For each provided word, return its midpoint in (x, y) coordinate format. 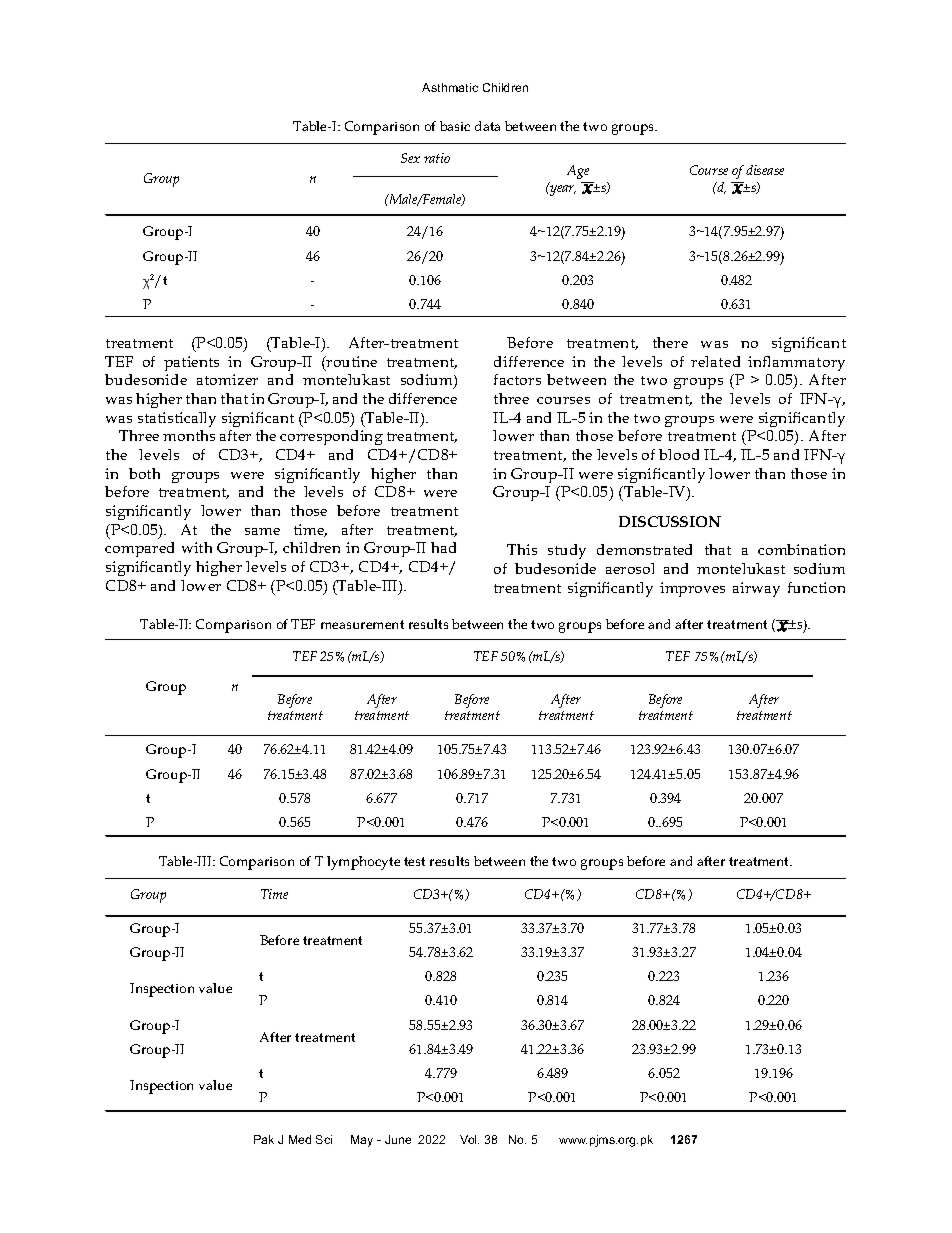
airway (756, 589)
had (443, 547)
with (197, 547)
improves (692, 589)
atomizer (227, 379)
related (715, 361)
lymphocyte (363, 863)
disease (765, 170)
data (487, 126)
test (414, 861)
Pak (264, 1139)
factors (517, 379)
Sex (410, 158)
